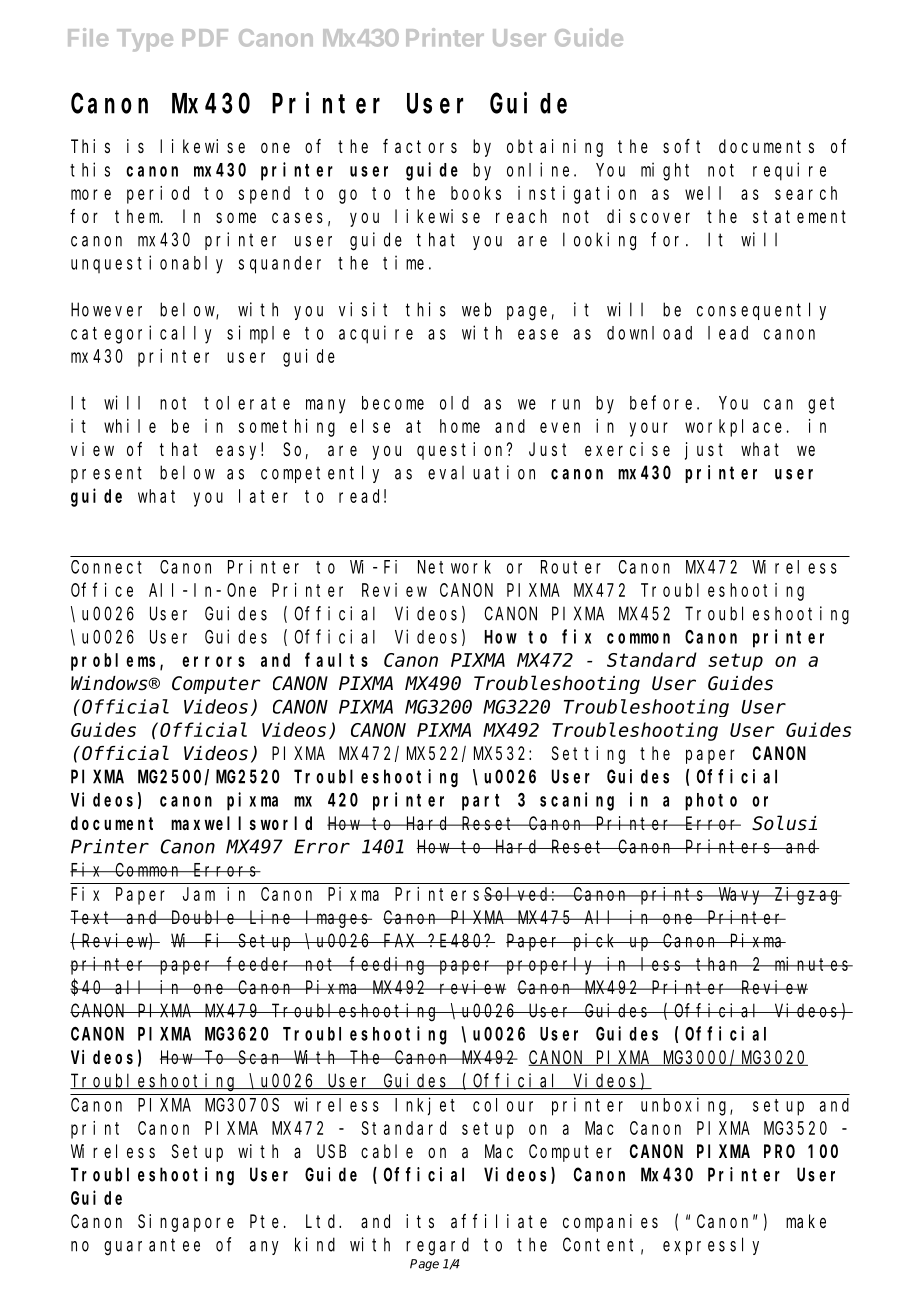  I want to click on obtaining, so click(555, 148).
